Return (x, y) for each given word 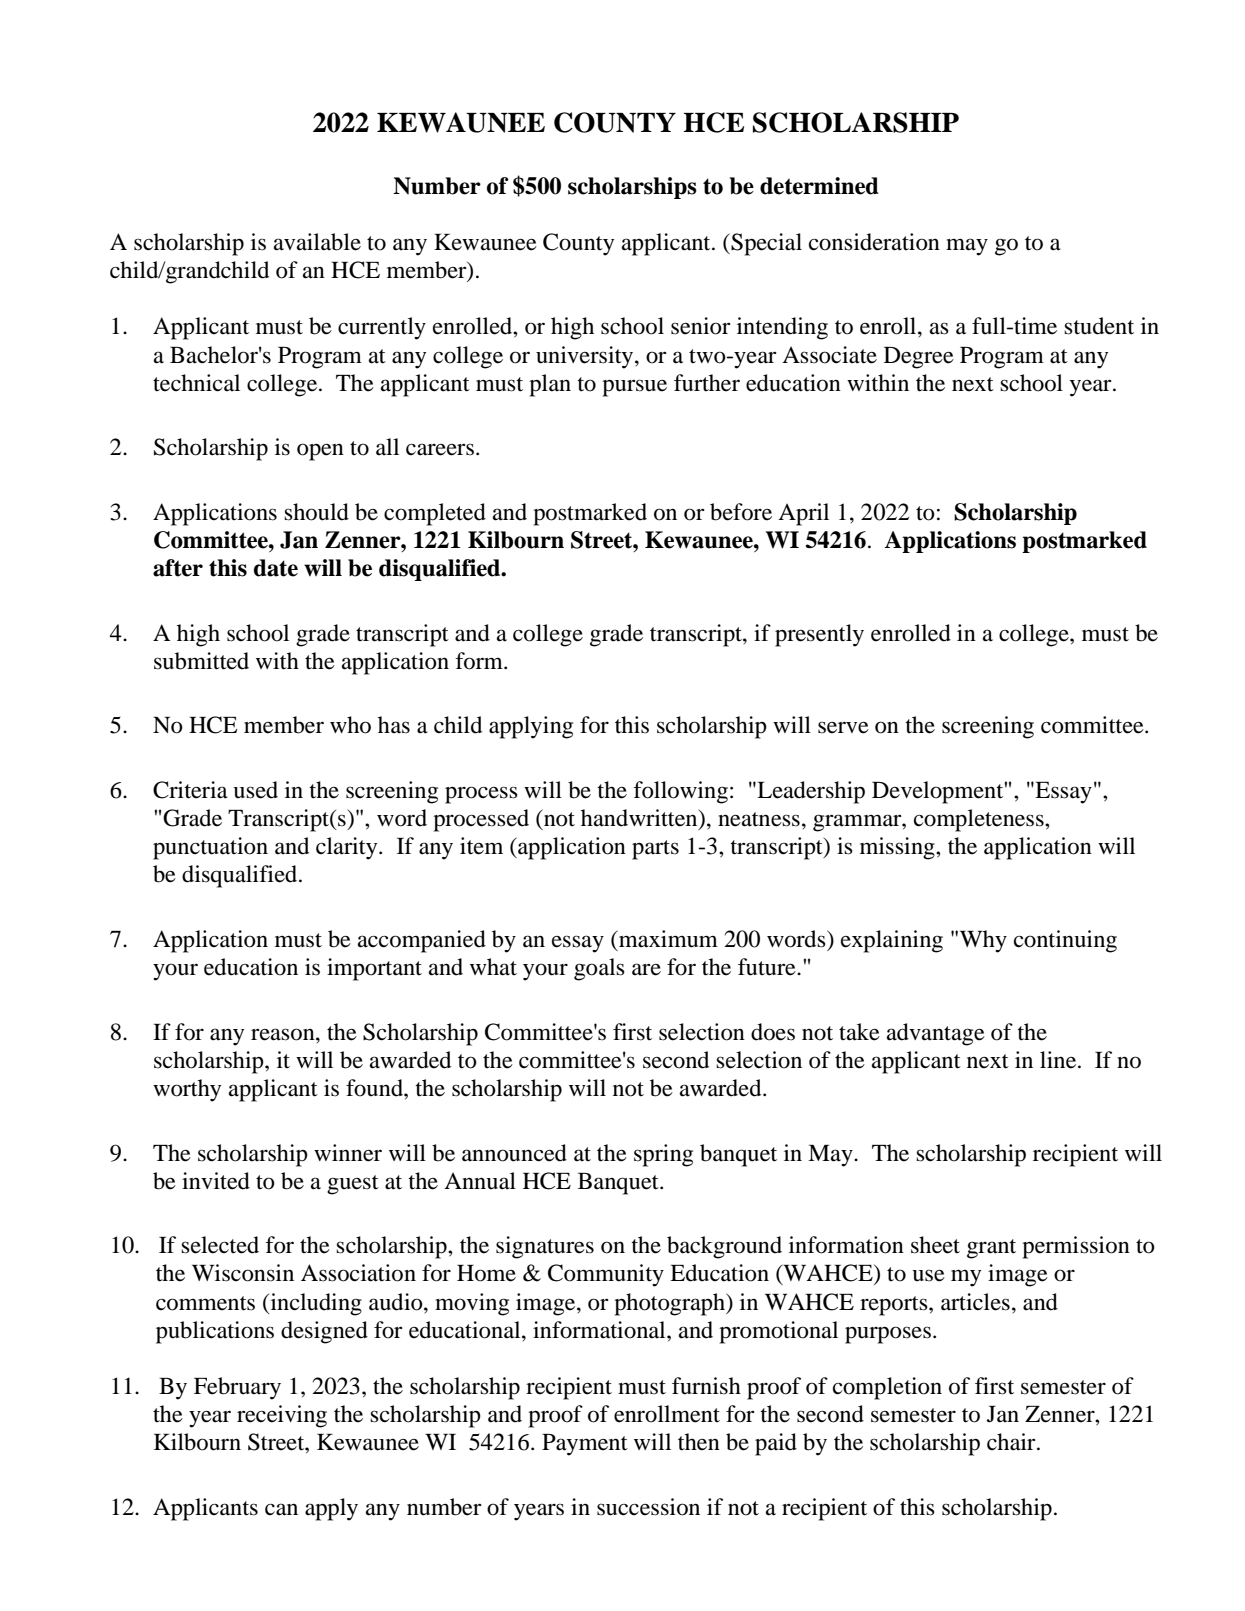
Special (765, 244)
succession (648, 1507)
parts (655, 850)
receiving (282, 1416)
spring (663, 1155)
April (803, 514)
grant (991, 1249)
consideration (874, 242)
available (317, 242)
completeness (980, 820)
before (741, 512)
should (316, 512)
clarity (348, 848)
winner (348, 1153)
